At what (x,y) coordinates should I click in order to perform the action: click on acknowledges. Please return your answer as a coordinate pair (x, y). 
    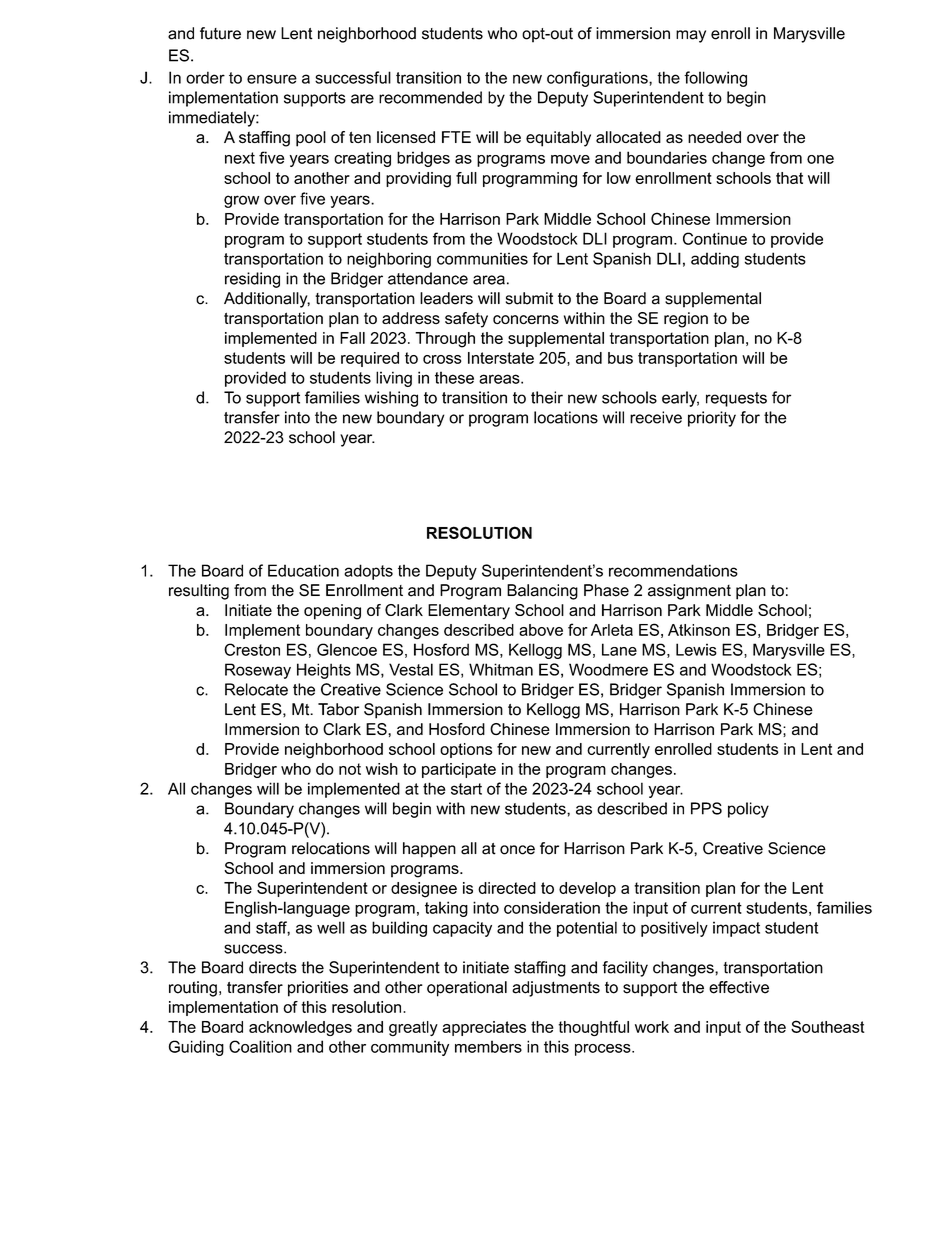
    Looking at the image, I should click on (300, 1028).
